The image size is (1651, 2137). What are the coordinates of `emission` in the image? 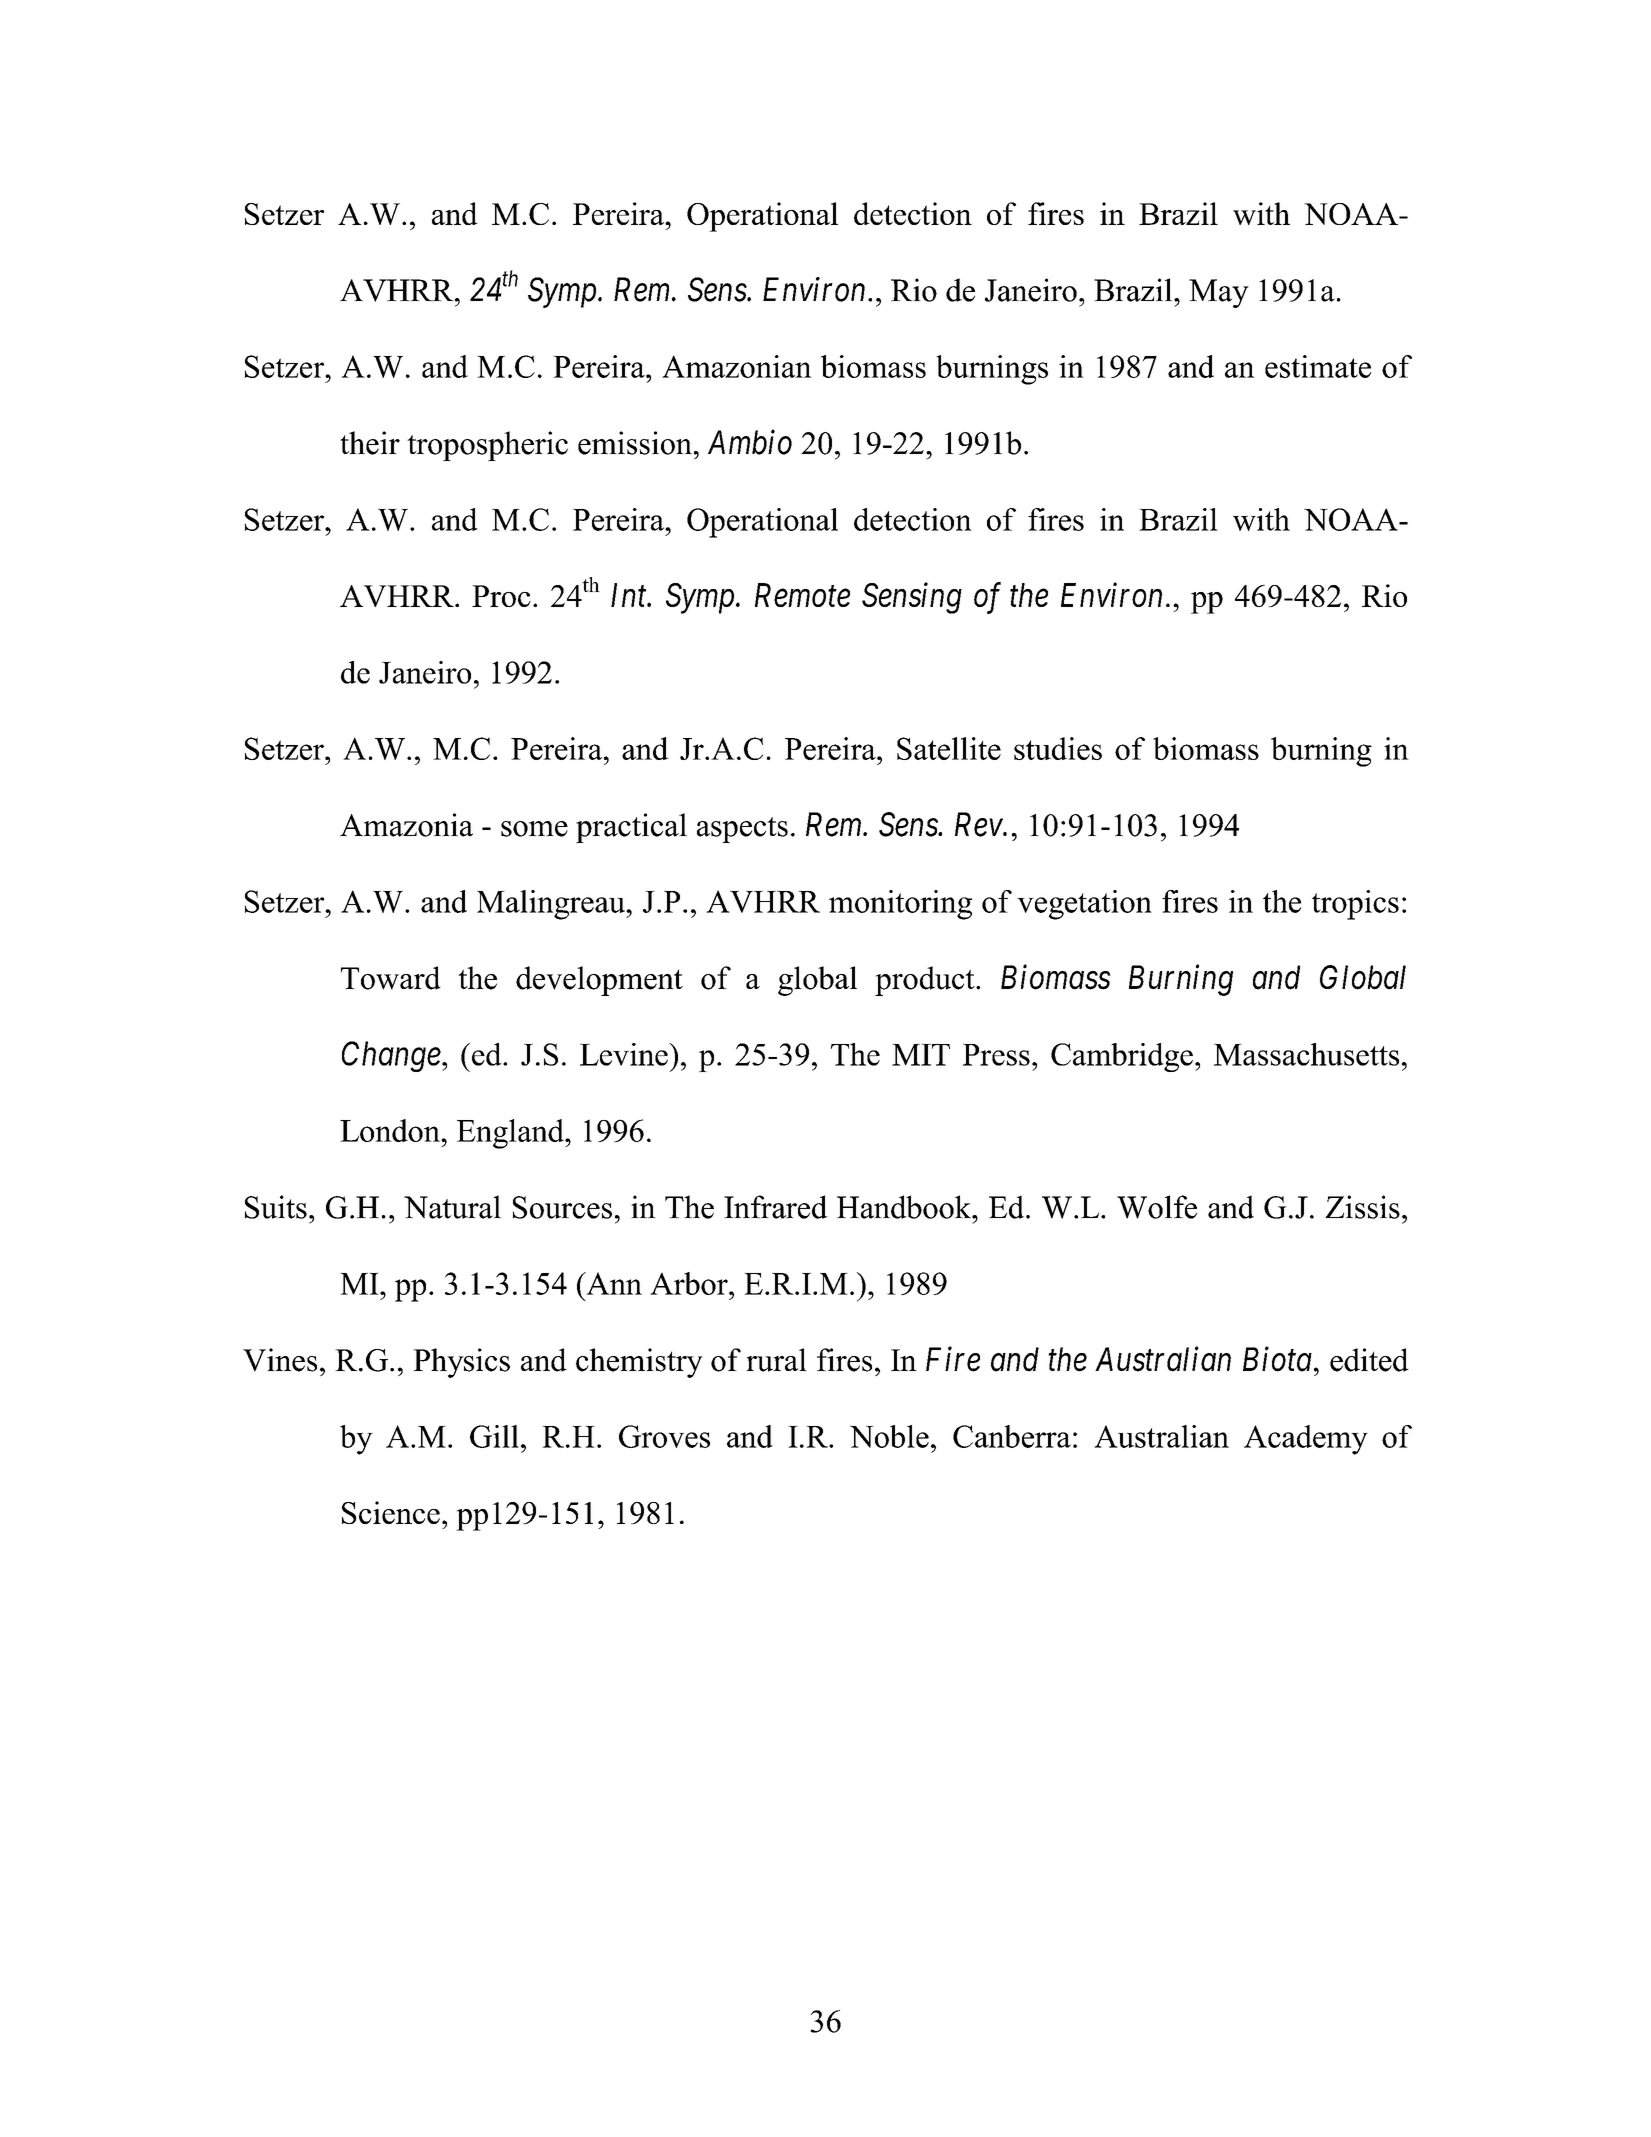 It's located at (635, 443).
